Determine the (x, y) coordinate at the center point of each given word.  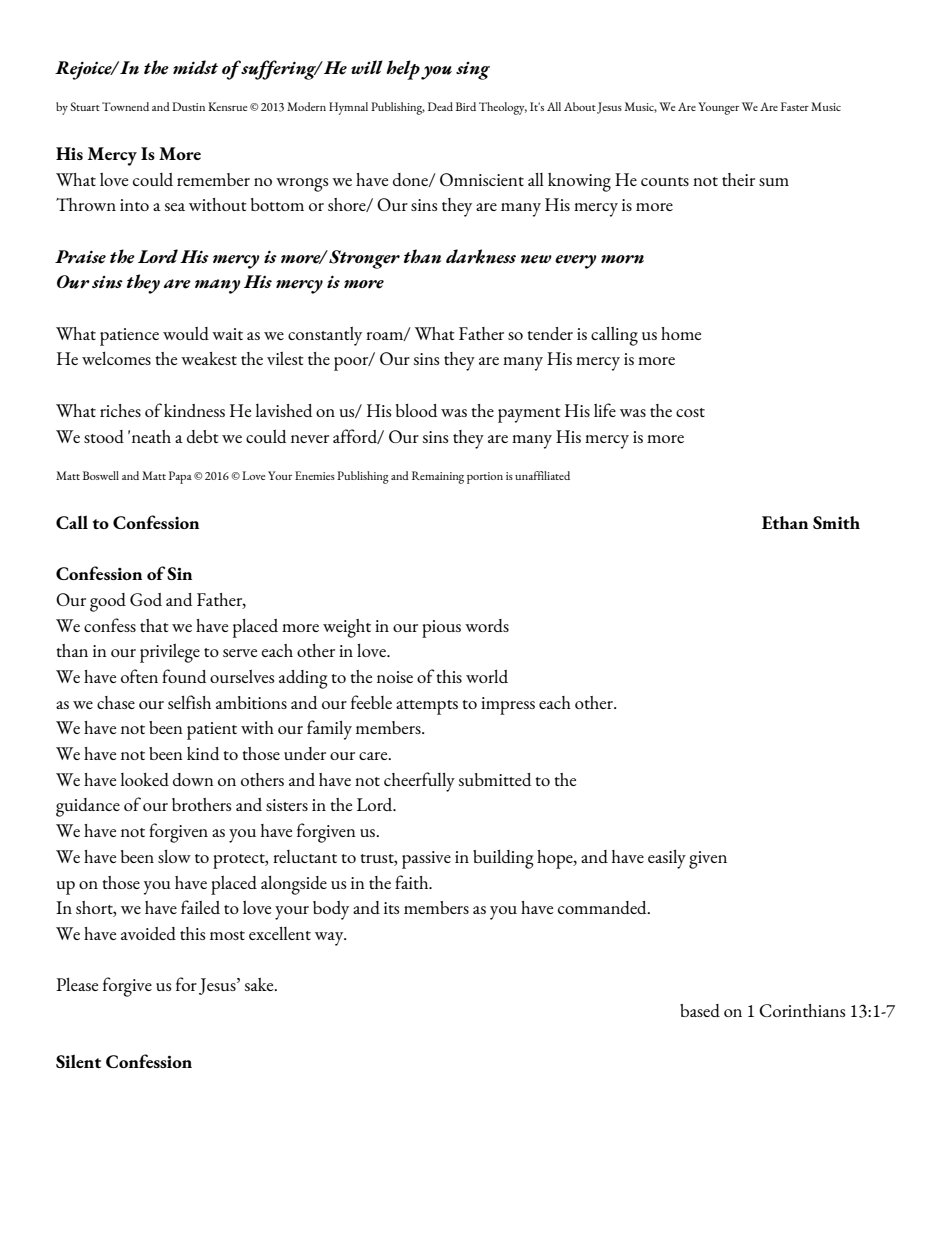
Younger (718, 108)
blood (416, 410)
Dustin (188, 106)
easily (667, 859)
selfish (189, 702)
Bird (466, 106)
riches (120, 410)
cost (690, 412)
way (330, 939)
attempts (427, 707)
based (700, 1010)
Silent (78, 1061)
